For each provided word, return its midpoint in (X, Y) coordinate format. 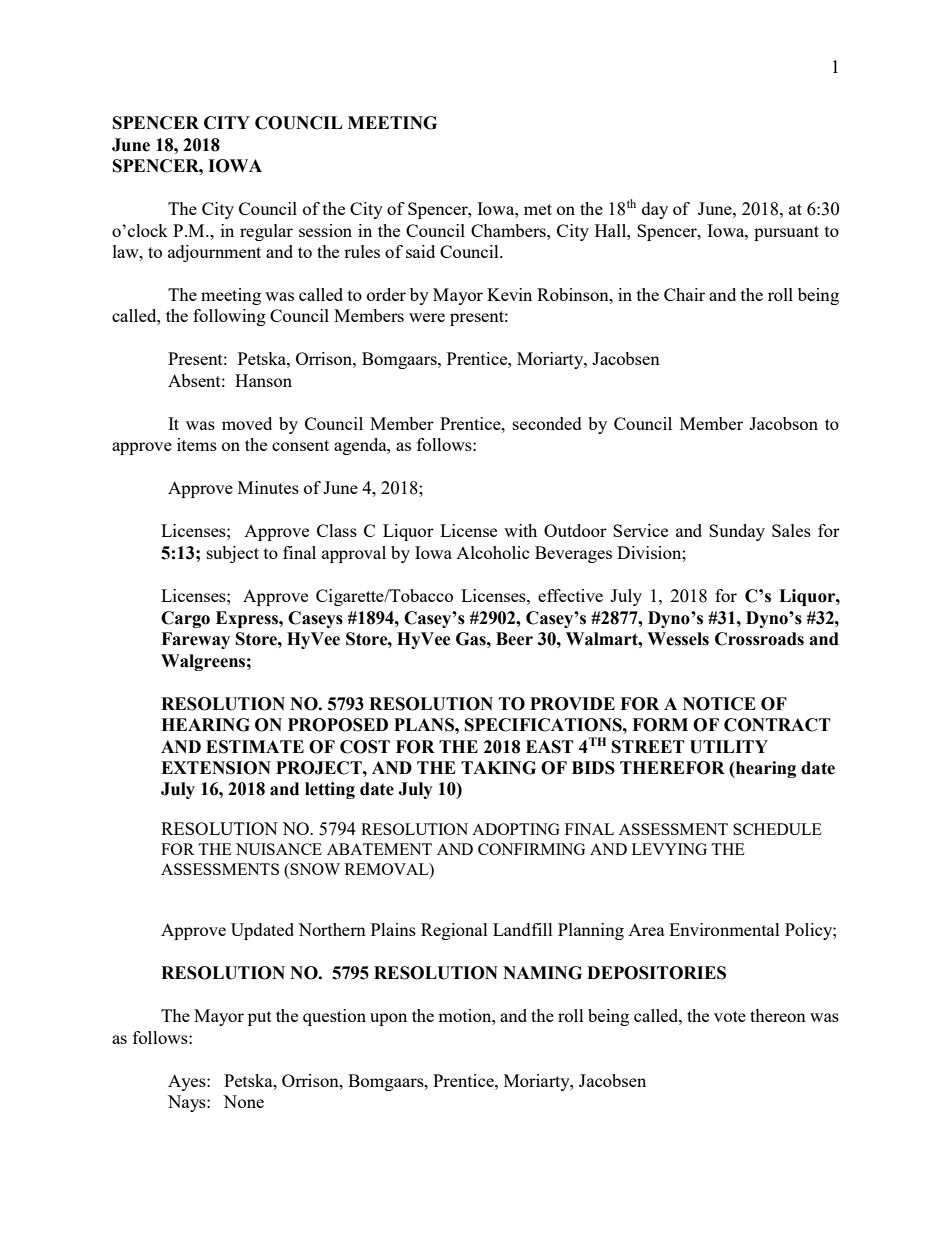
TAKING (498, 768)
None (243, 1101)
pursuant (786, 233)
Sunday (737, 532)
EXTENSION (216, 768)
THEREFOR (672, 768)
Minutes (268, 487)
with (520, 530)
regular (266, 232)
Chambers (509, 230)
